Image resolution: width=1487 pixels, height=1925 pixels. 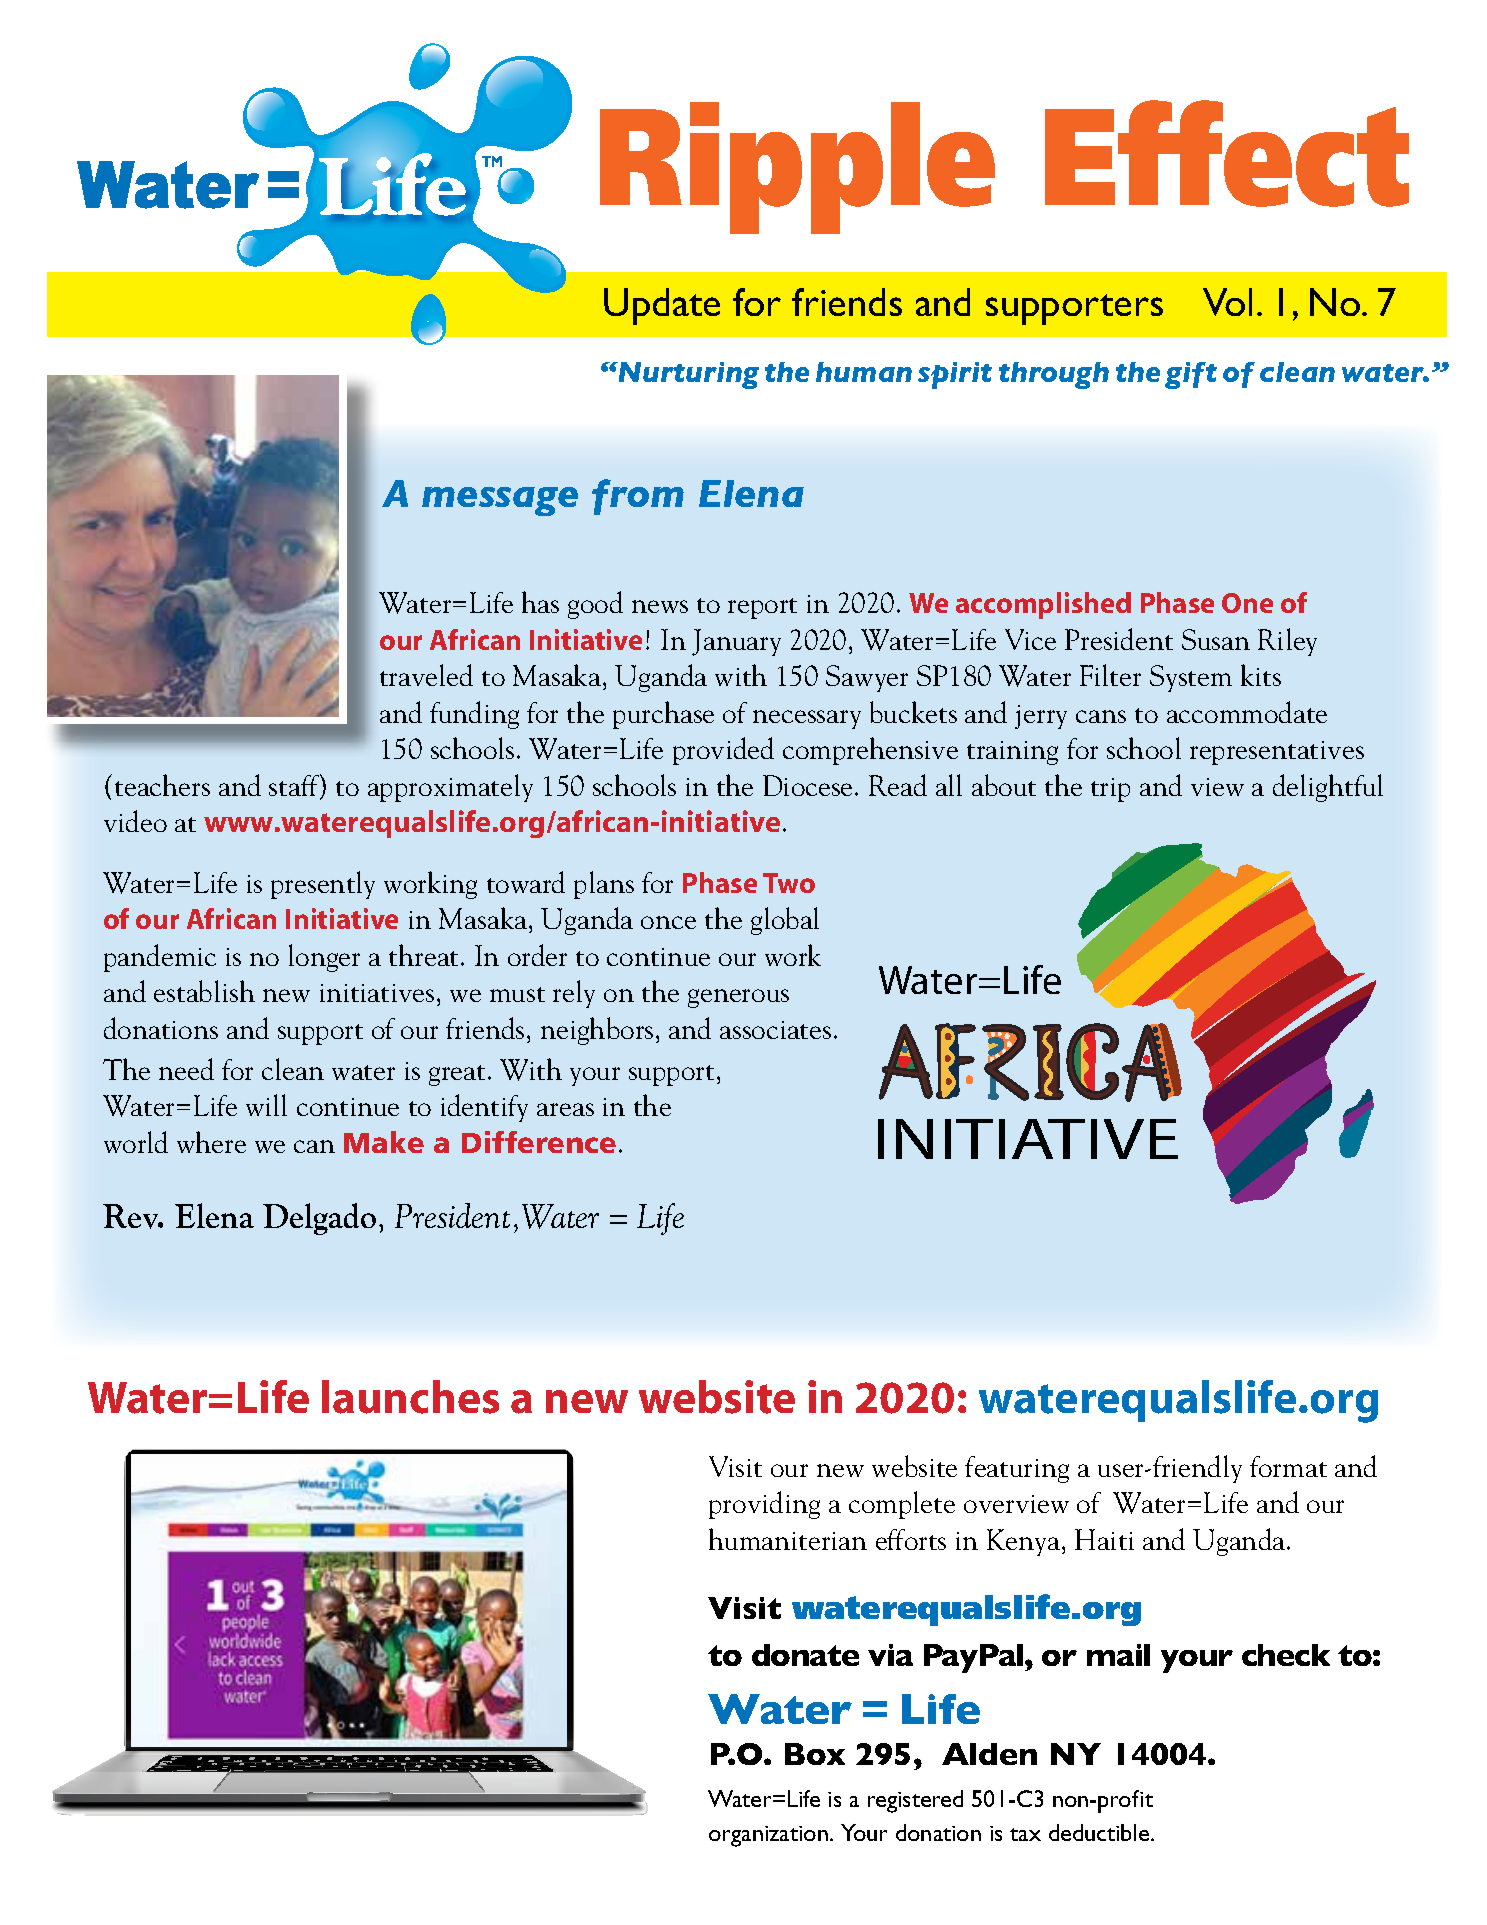 What do you see at coordinates (1110, 790) in the screenshot?
I see `trip` at bounding box center [1110, 790].
